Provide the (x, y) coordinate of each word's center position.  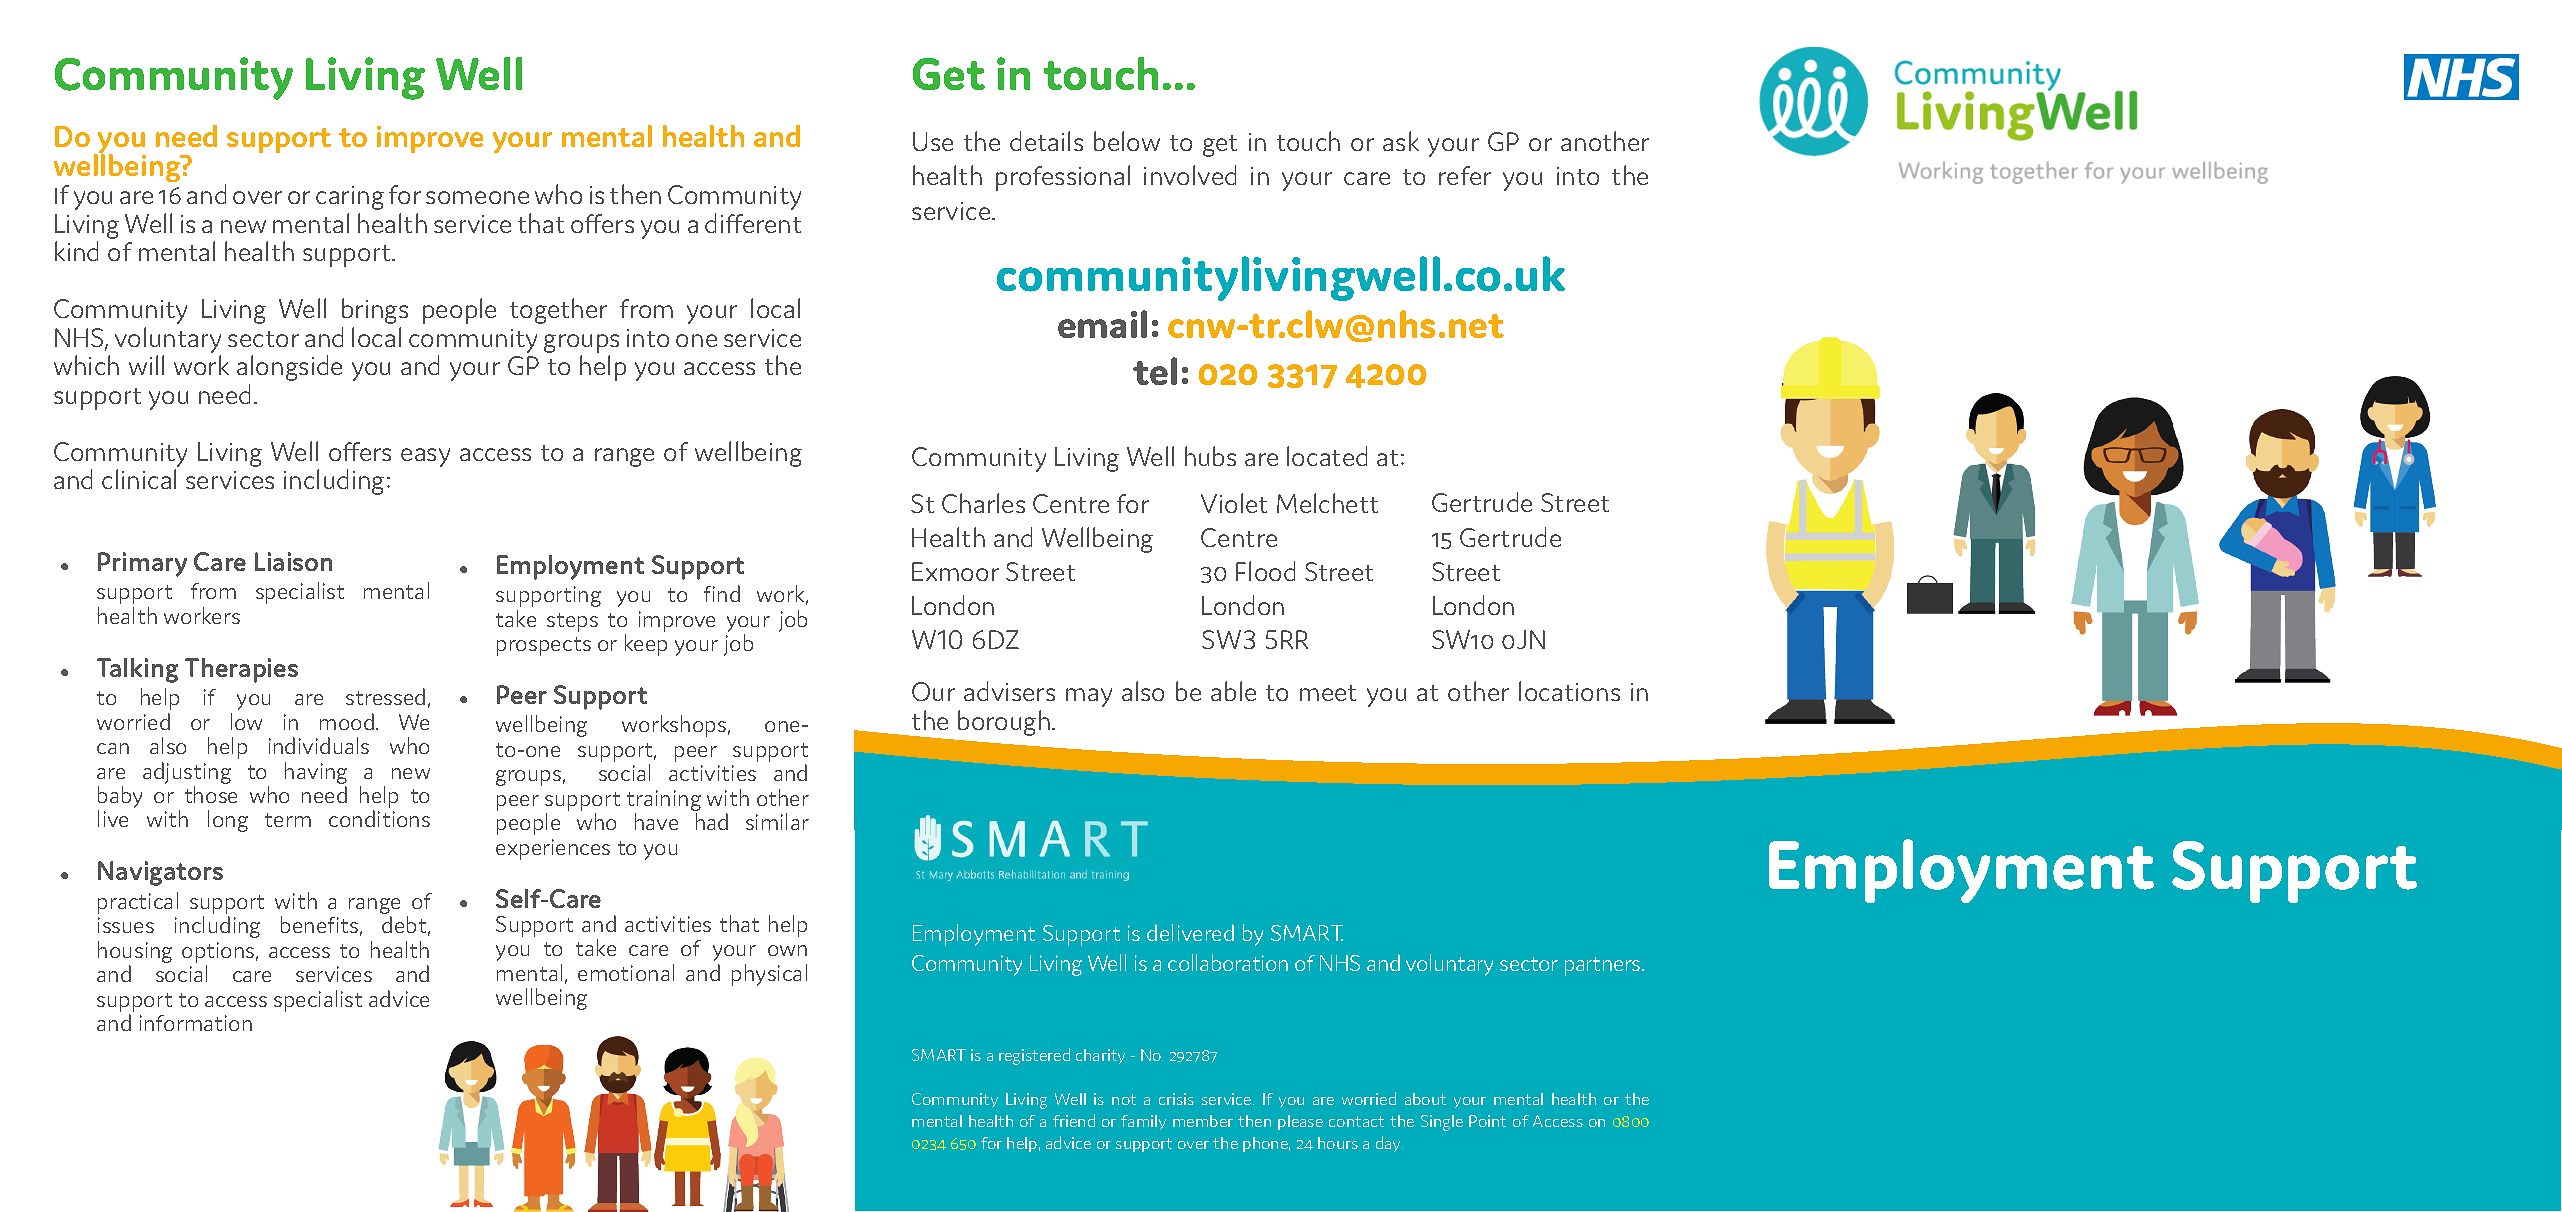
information (196, 1023)
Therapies (241, 670)
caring (350, 198)
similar (777, 821)
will (146, 365)
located (1327, 456)
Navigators (160, 873)
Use (933, 141)
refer (1465, 175)
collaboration (1228, 962)
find (722, 593)
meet (1328, 693)
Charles (983, 503)
